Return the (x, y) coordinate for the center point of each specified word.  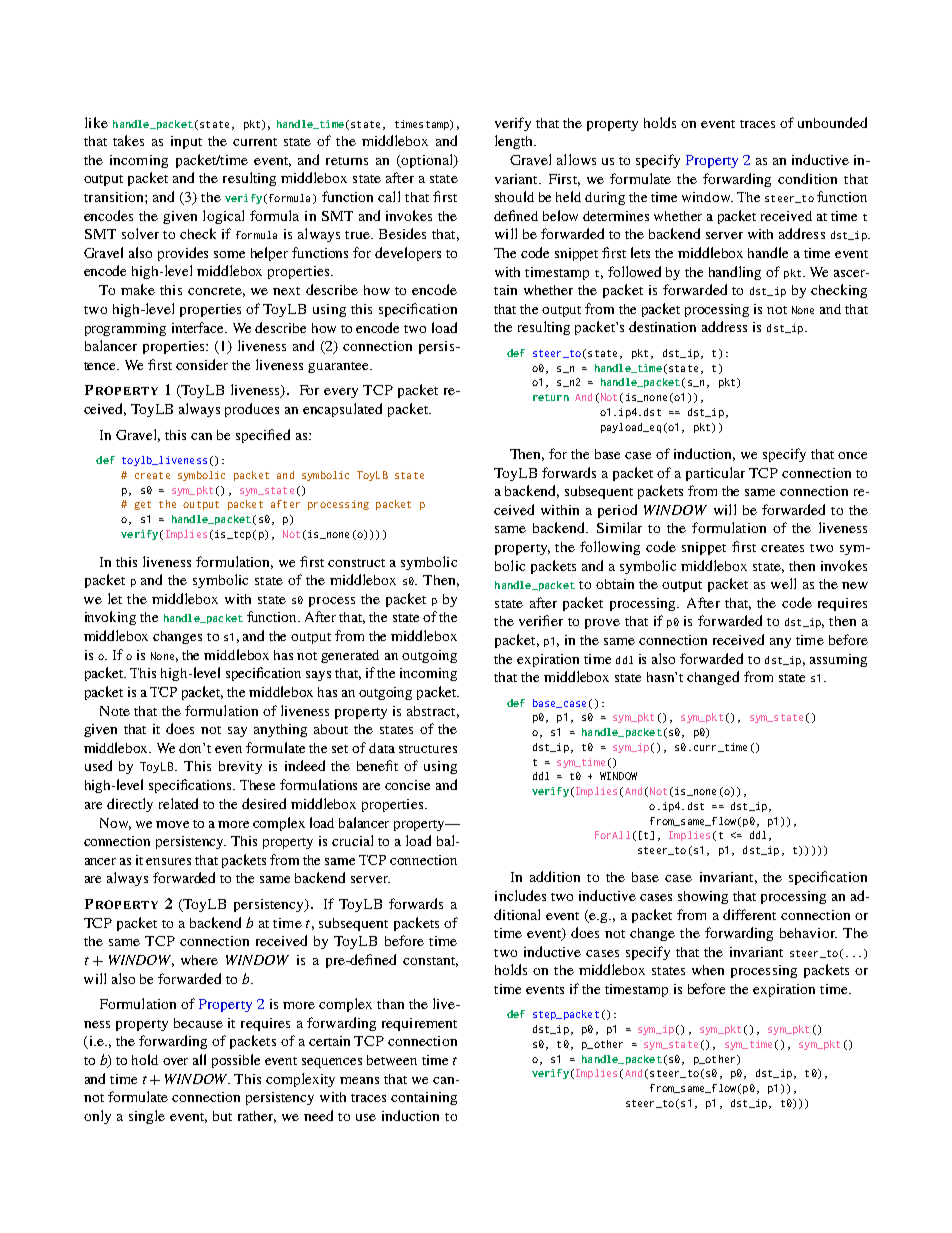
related (178, 803)
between (392, 1060)
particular (715, 474)
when (708, 970)
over (175, 1061)
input (186, 142)
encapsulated (342, 410)
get (142, 505)
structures (428, 749)
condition (807, 178)
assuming (838, 660)
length (515, 142)
